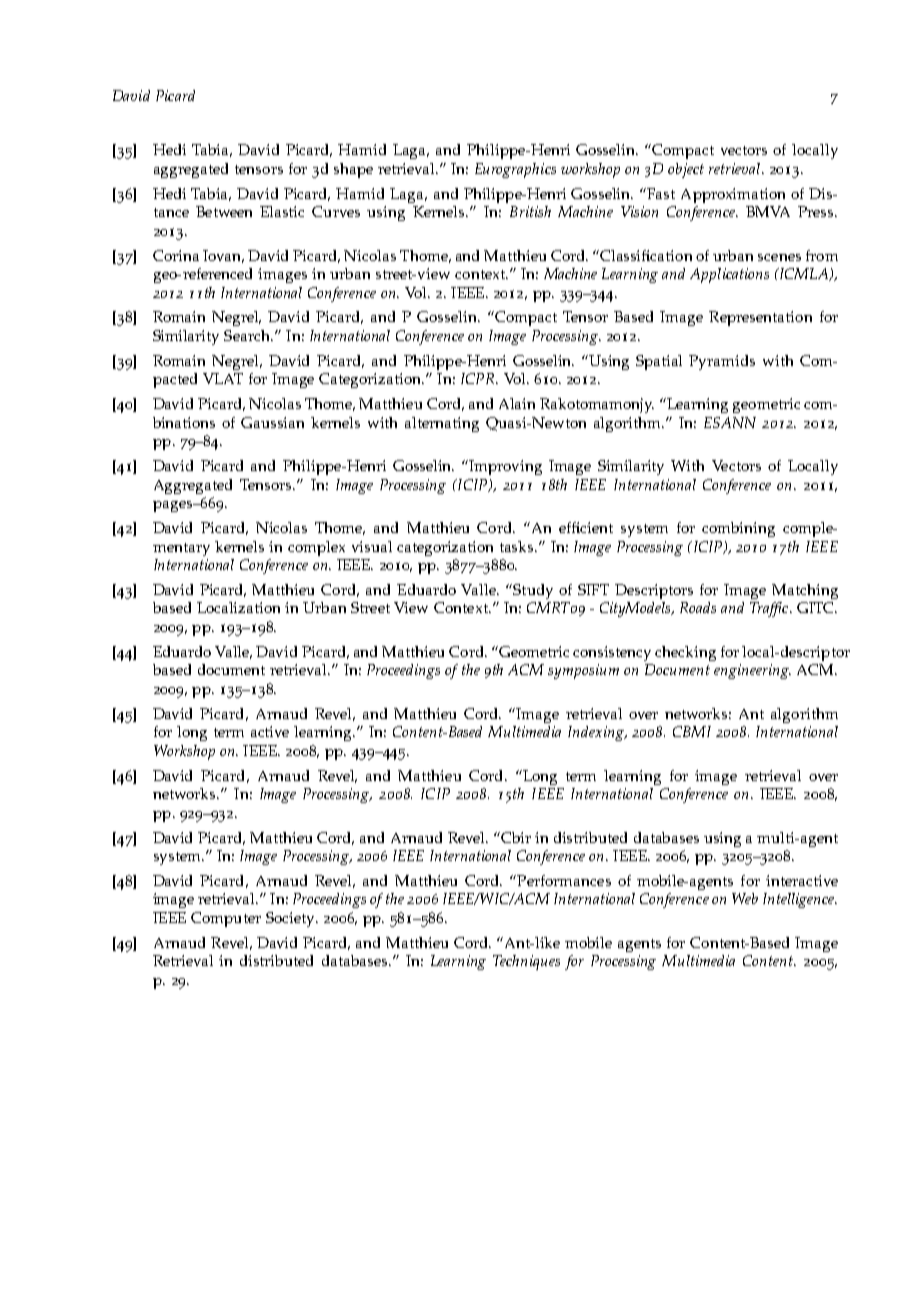 The height and width of the image is (1308, 924). I want to click on Elastic, so click(282, 211).
